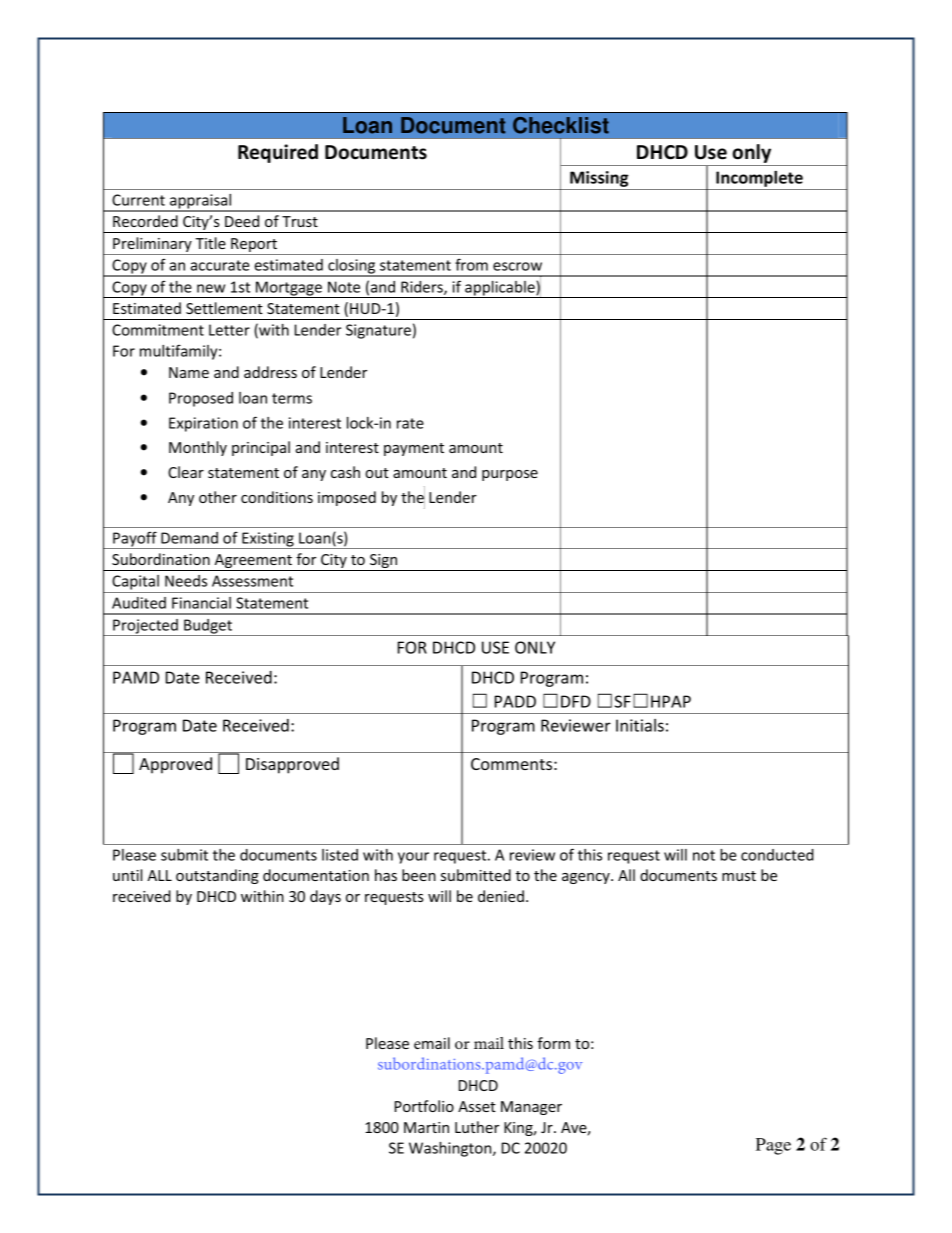  I want to click on imposed, so click(347, 498).
